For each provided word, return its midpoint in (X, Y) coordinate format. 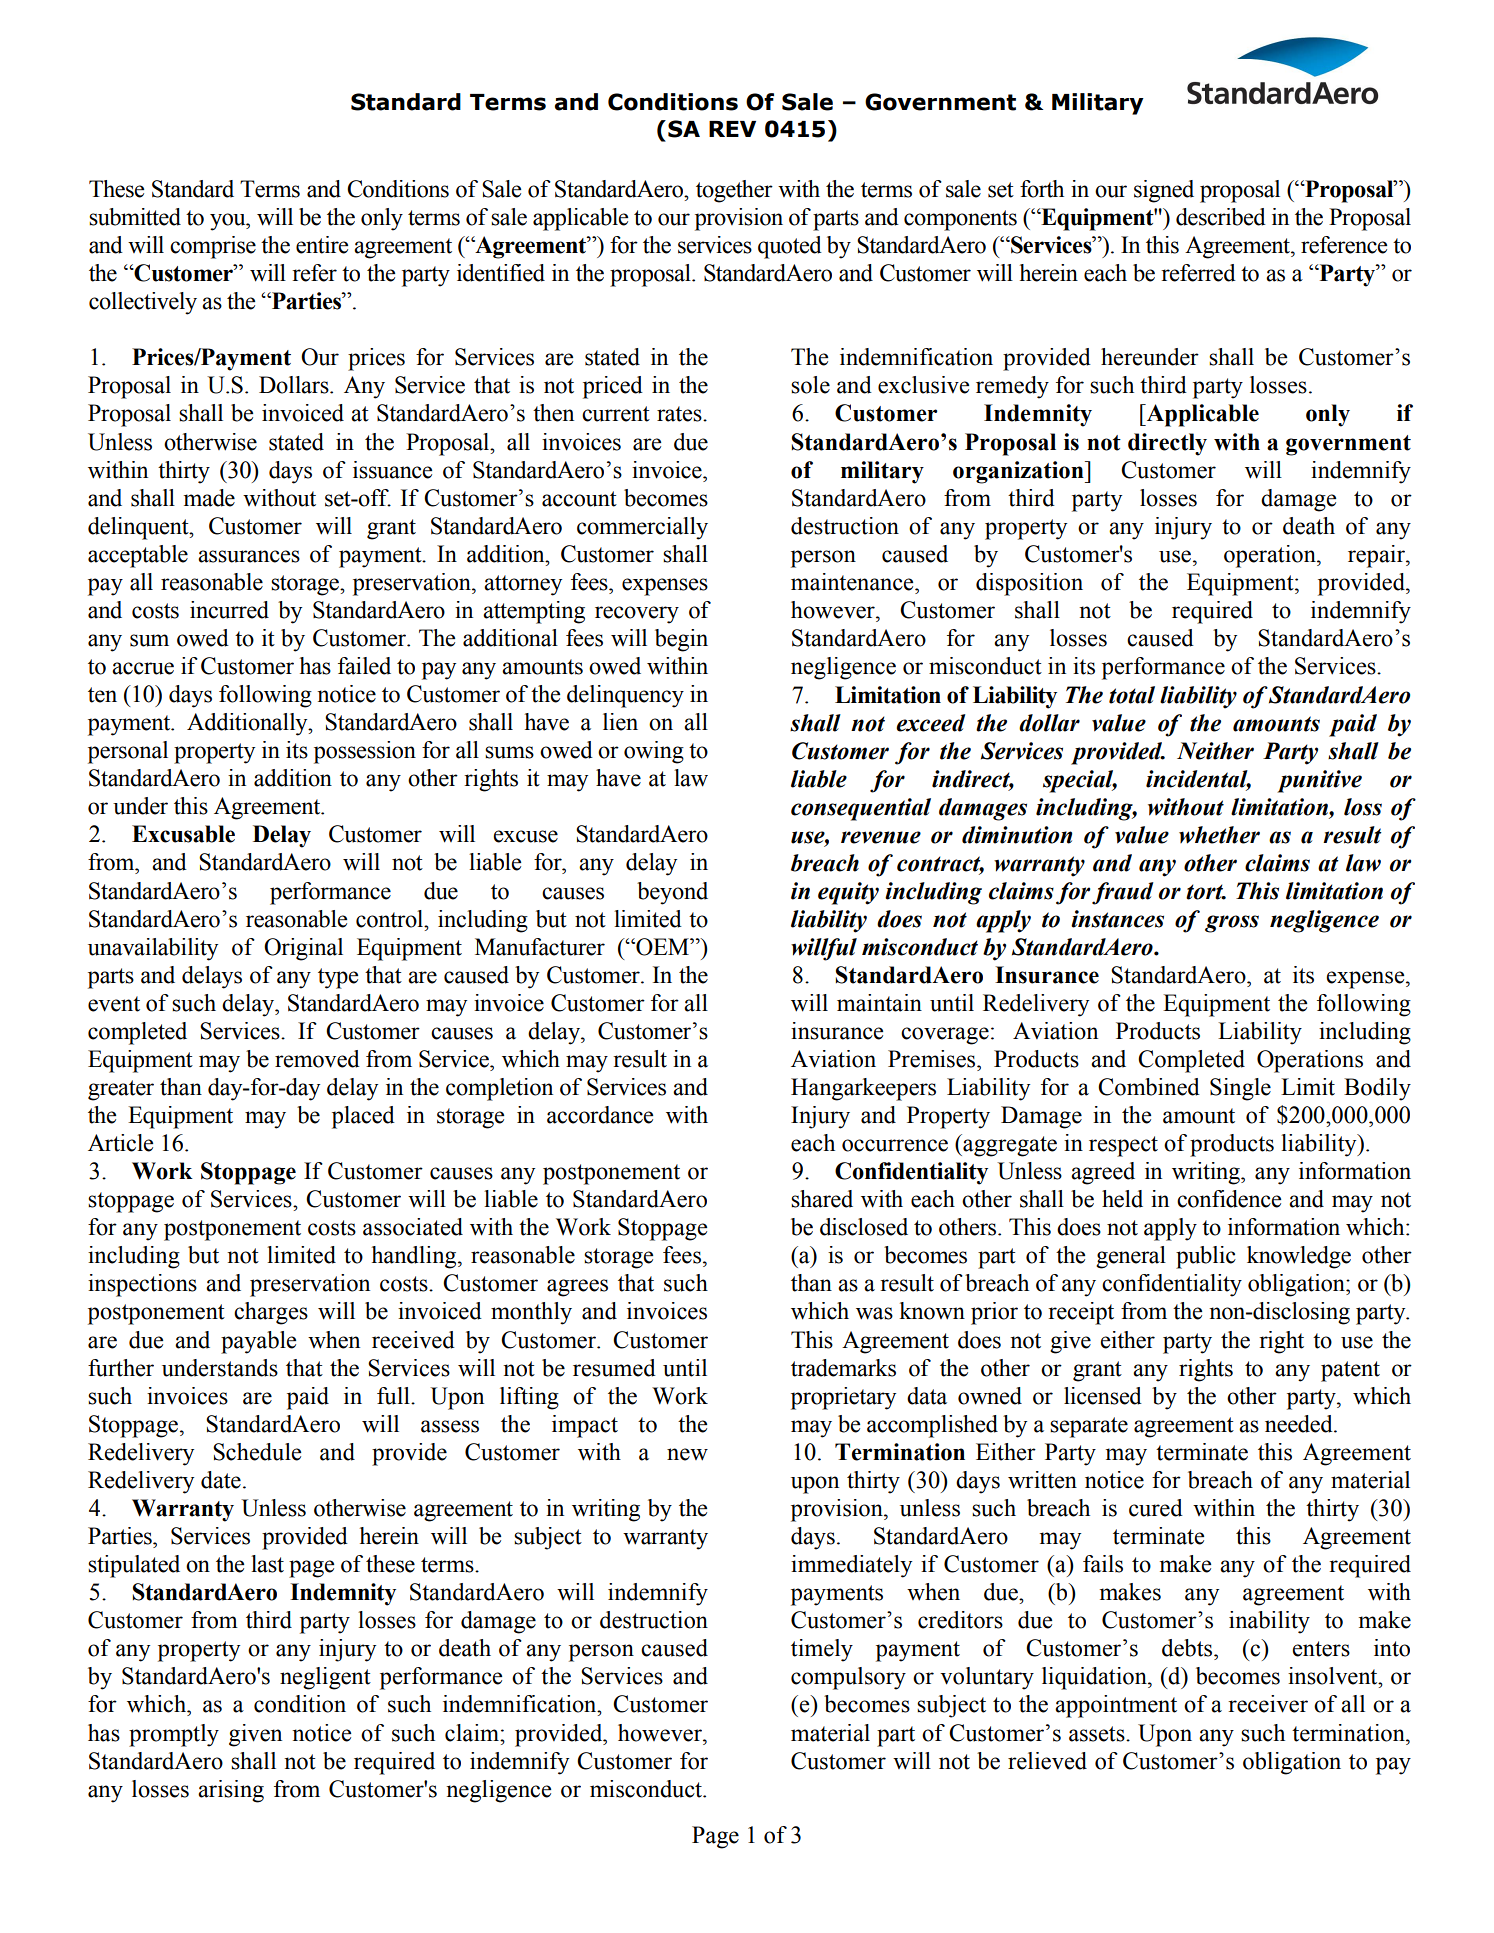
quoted (790, 247)
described (1221, 217)
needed (1300, 1424)
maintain (879, 1003)
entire (322, 245)
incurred (229, 610)
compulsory (848, 1678)
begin (681, 640)
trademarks (843, 1368)
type (338, 978)
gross (1232, 924)
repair (1377, 556)
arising (231, 1791)
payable (258, 1342)
